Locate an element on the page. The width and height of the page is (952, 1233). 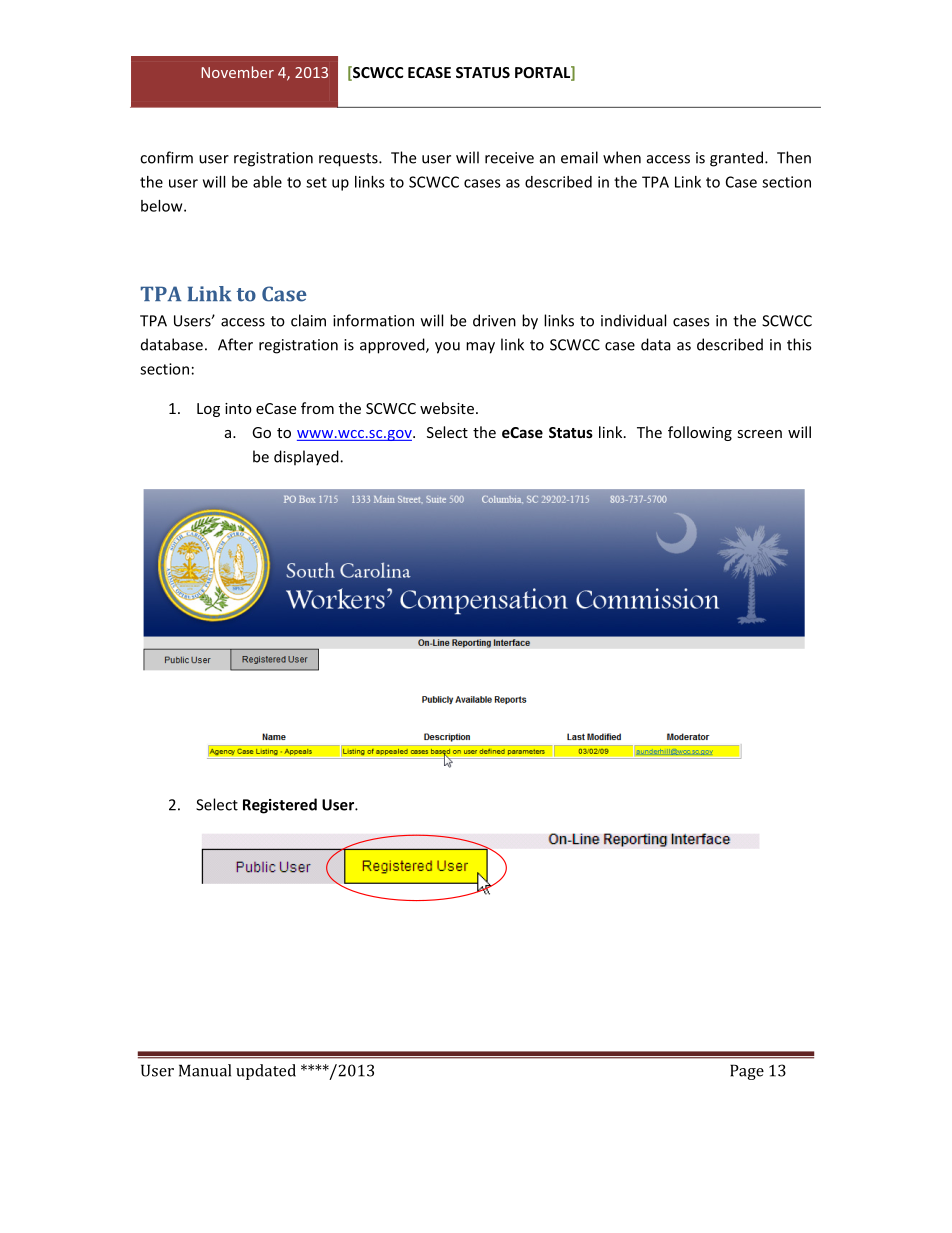
After is located at coordinates (235, 344).
